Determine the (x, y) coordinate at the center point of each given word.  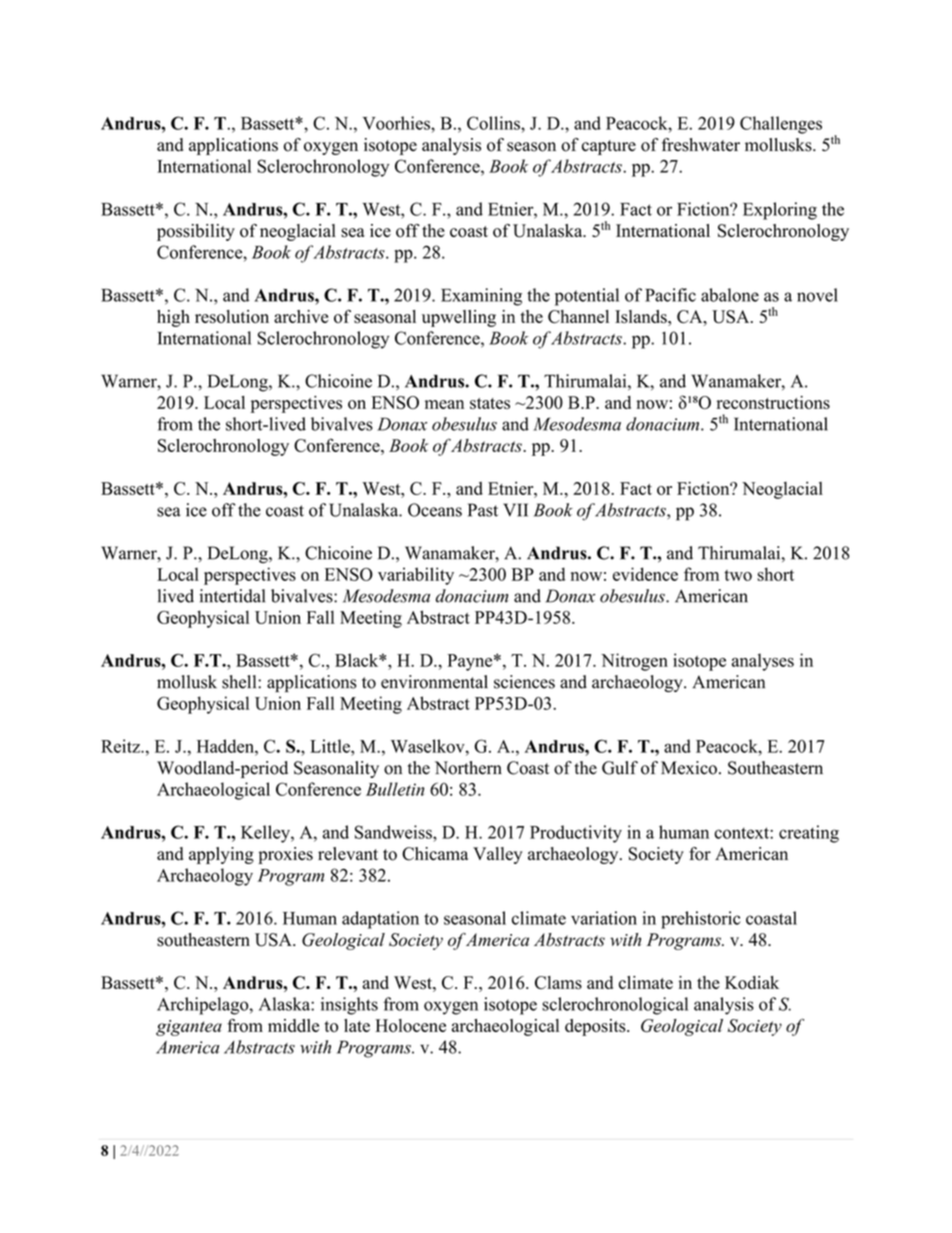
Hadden (226, 746)
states (490, 403)
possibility (196, 232)
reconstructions (773, 402)
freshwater (701, 145)
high (173, 318)
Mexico (689, 768)
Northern (468, 768)
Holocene (410, 1025)
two (738, 575)
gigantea (189, 1028)
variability (416, 576)
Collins (494, 123)
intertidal (232, 596)
